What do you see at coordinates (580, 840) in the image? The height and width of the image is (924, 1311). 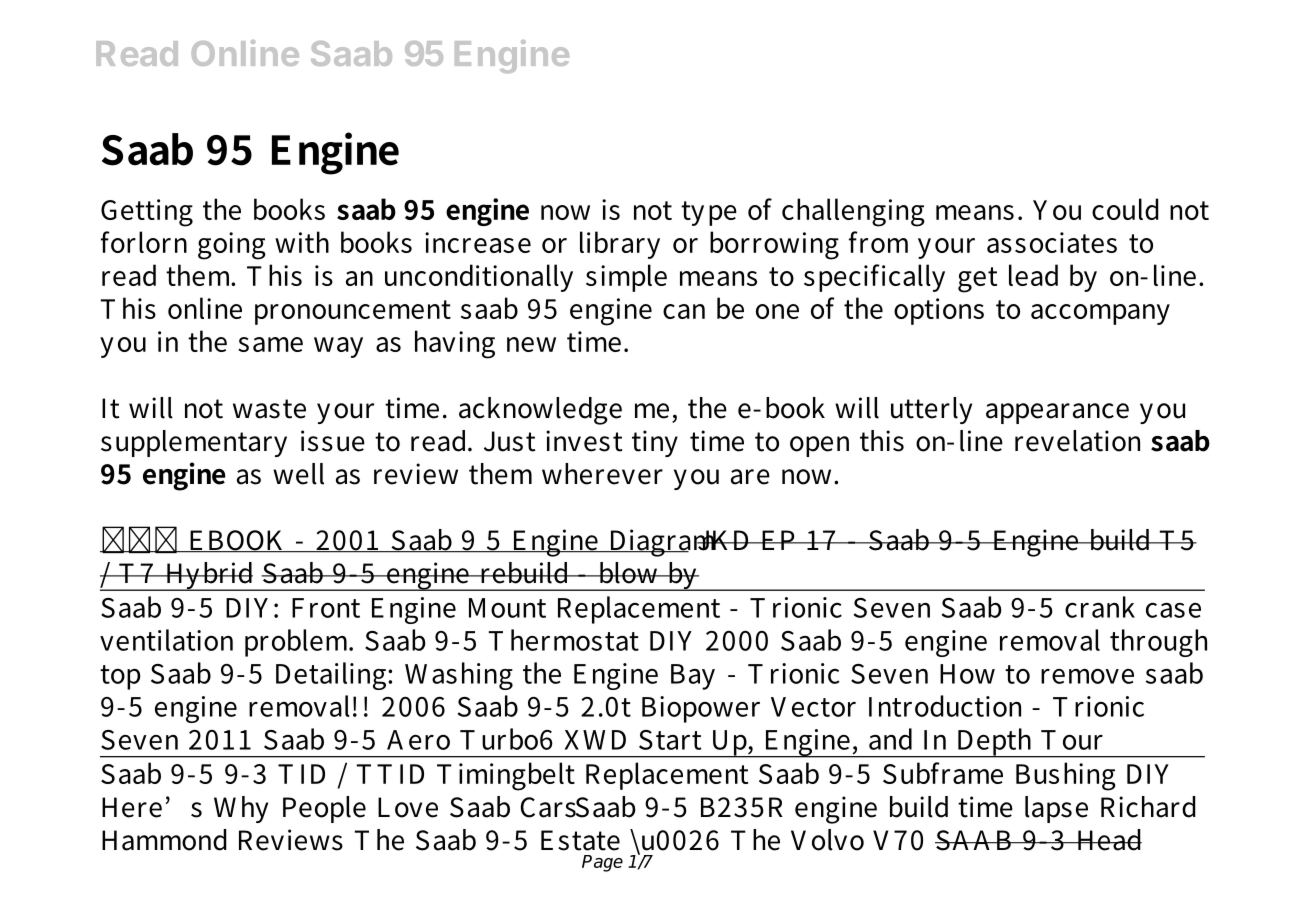 I see `Estate` at bounding box center [580, 840].
